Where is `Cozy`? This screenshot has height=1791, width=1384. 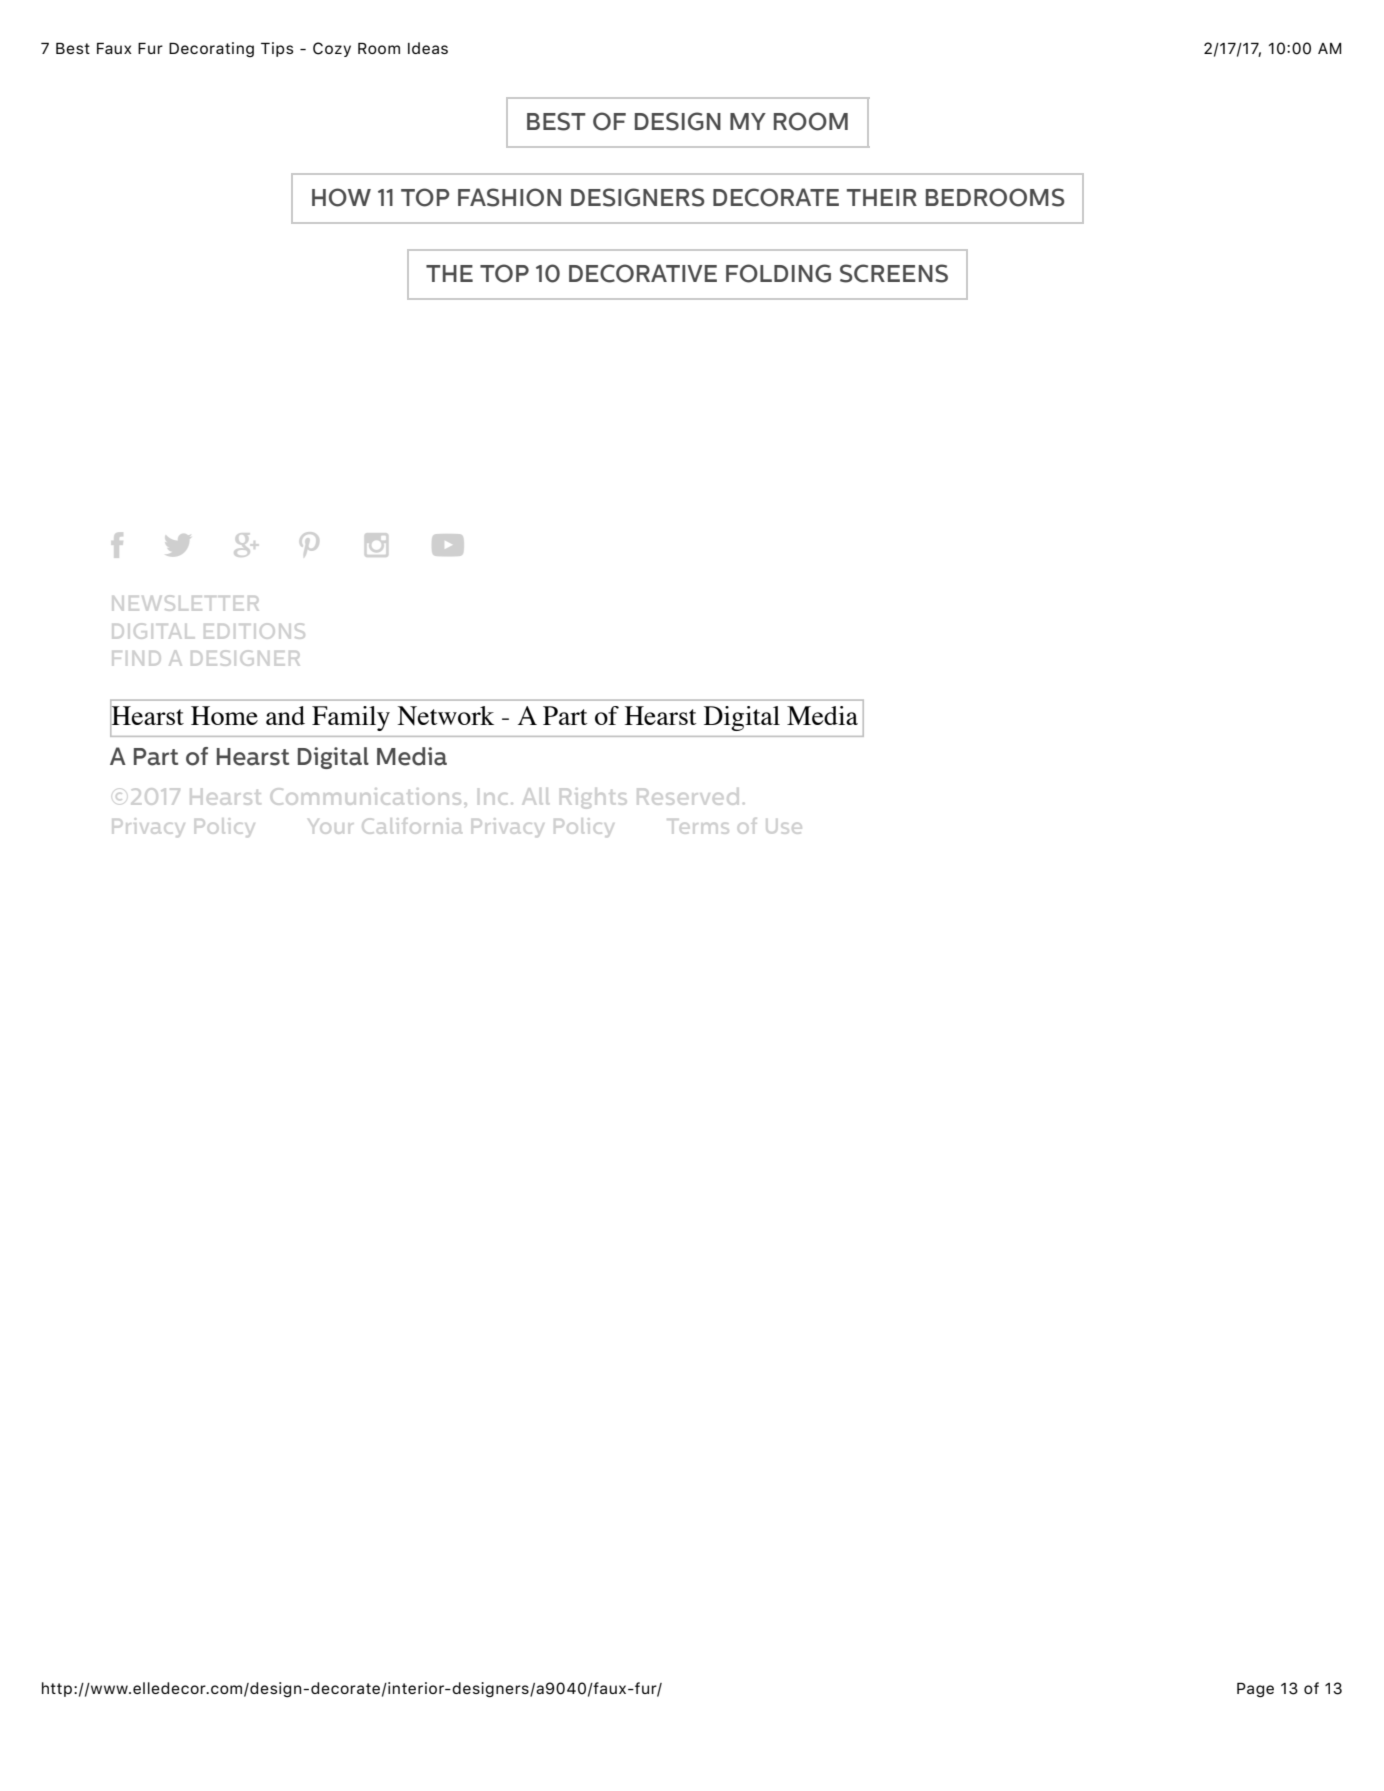
Cozy is located at coordinates (332, 49).
